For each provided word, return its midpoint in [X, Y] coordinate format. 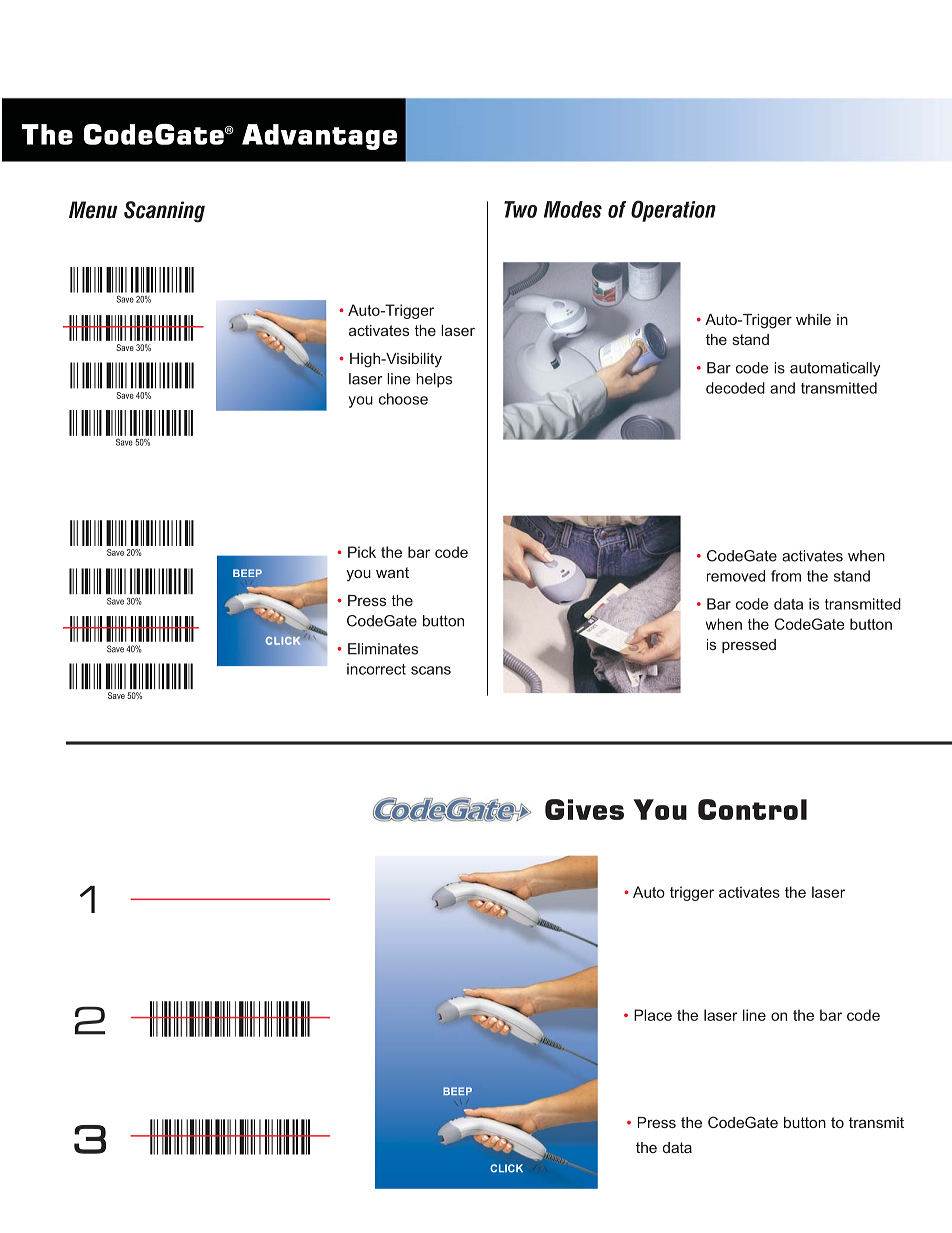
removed [736, 576]
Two [520, 209]
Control [752, 809]
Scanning [164, 212]
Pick [362, 552]
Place [653, 1015]
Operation [673, 211]
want [392, 572]
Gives [584, 809]
